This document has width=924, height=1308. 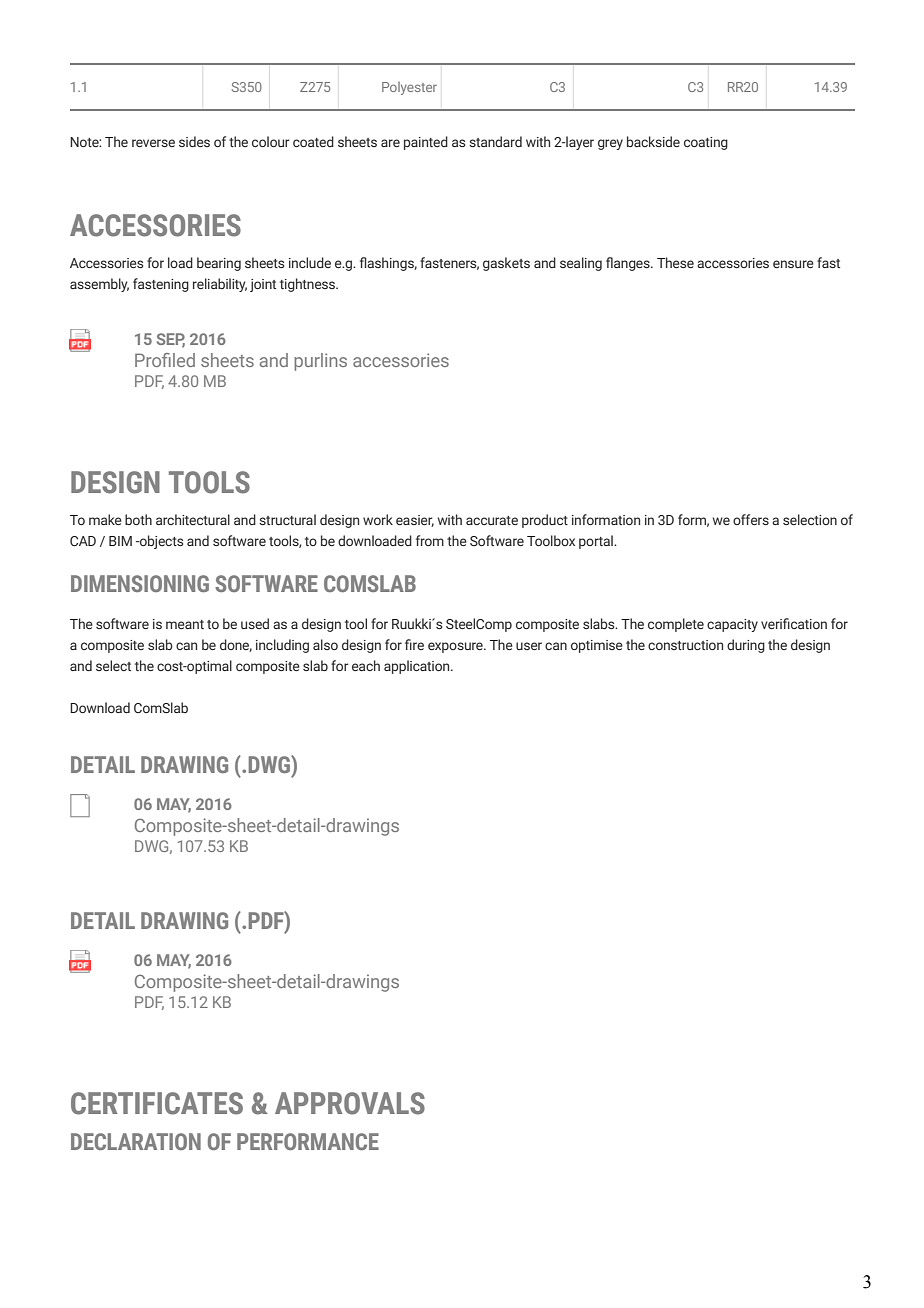 I want to click on architectural, so click(x=193, y=519).
